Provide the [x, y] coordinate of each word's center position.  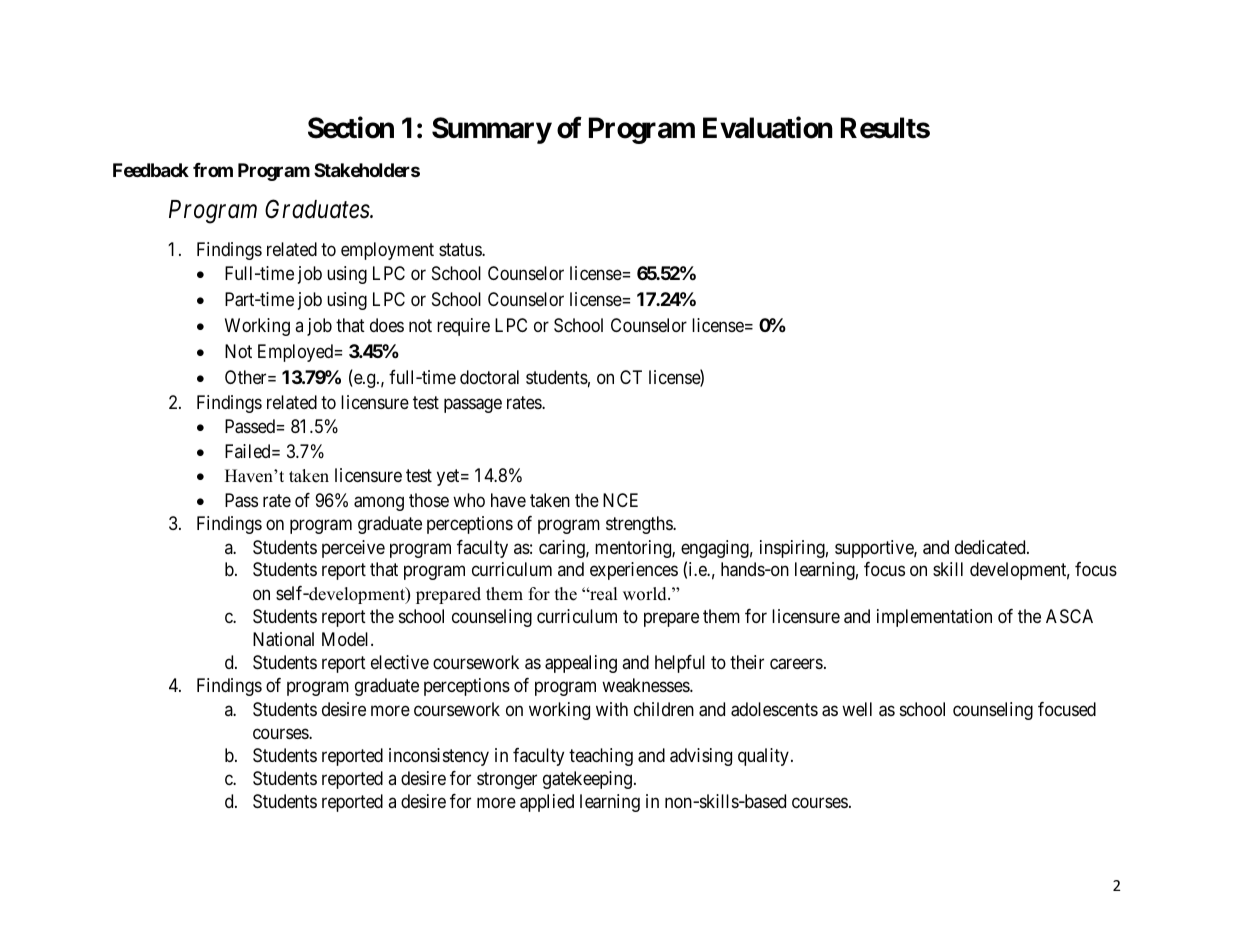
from [213, 170]
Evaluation [768, 127]
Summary [492, 130]
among [379, 503]
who [469, 500]
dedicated [991, 547]
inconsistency [439, 757]
